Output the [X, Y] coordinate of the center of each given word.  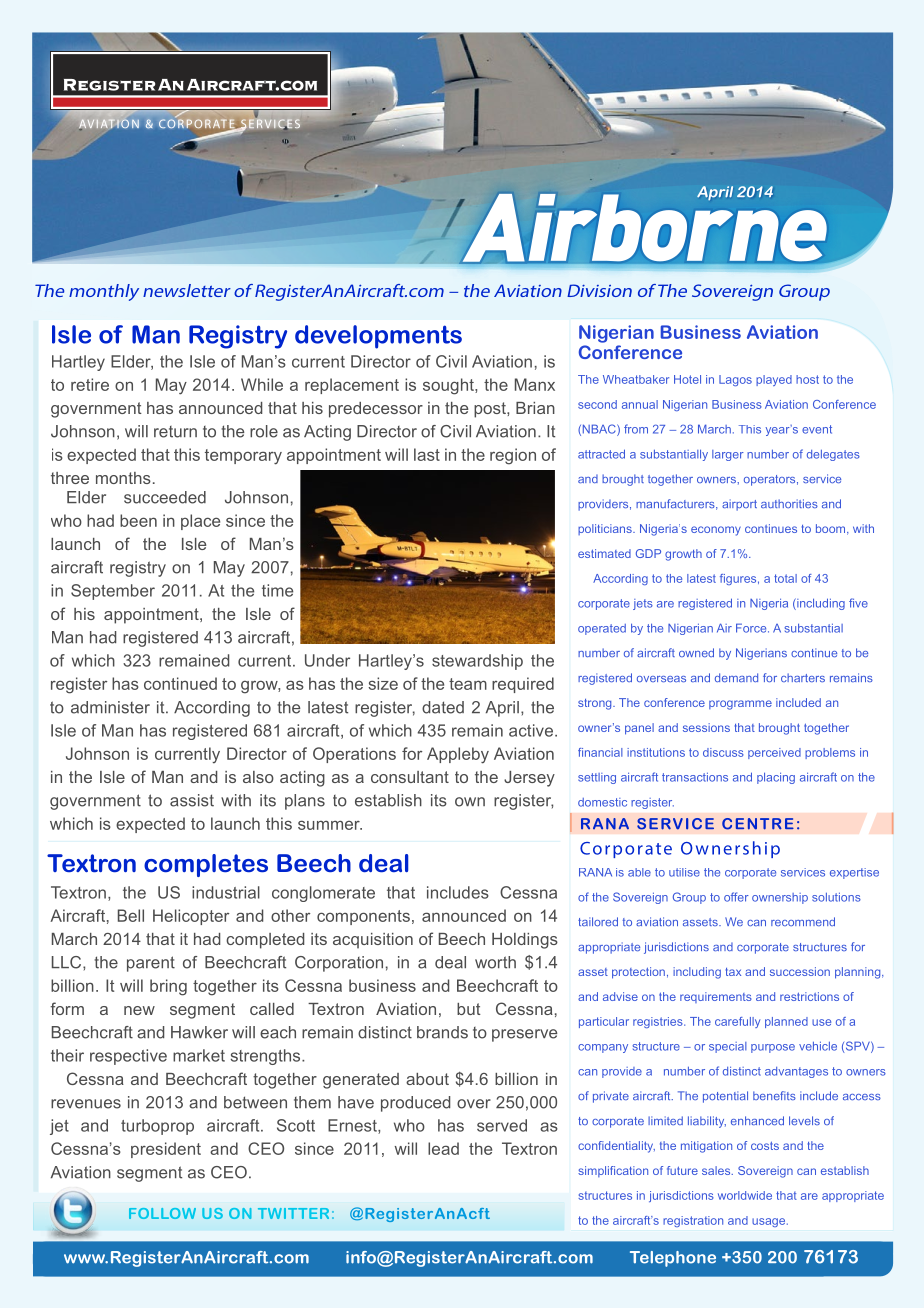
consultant [410, 777]
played [774, 380]
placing [776, 778]
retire [90, 384]
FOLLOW [162, 1213]
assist [192, 800]
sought [449, 386]
